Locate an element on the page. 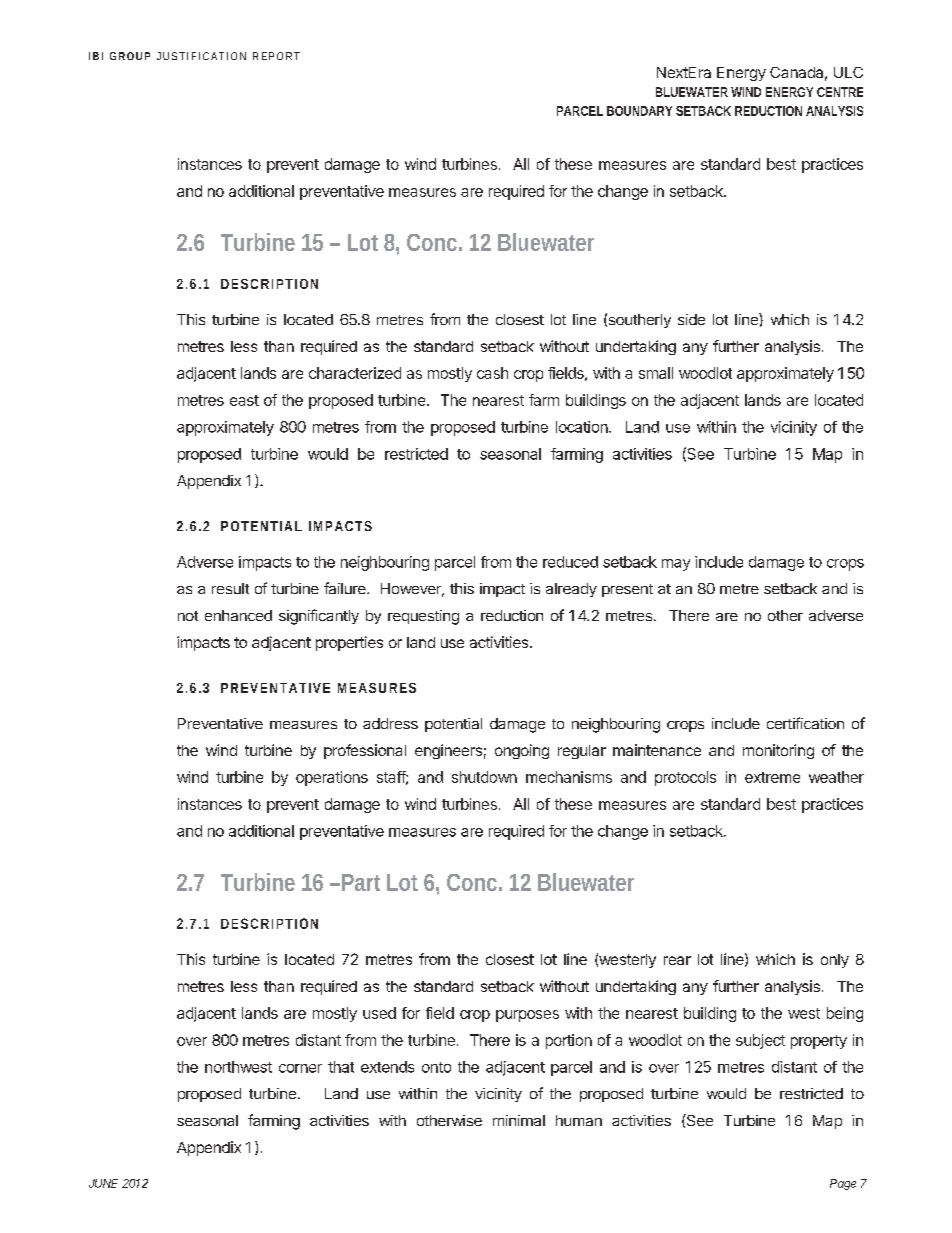  rear is located at coordinates (677, 960).
